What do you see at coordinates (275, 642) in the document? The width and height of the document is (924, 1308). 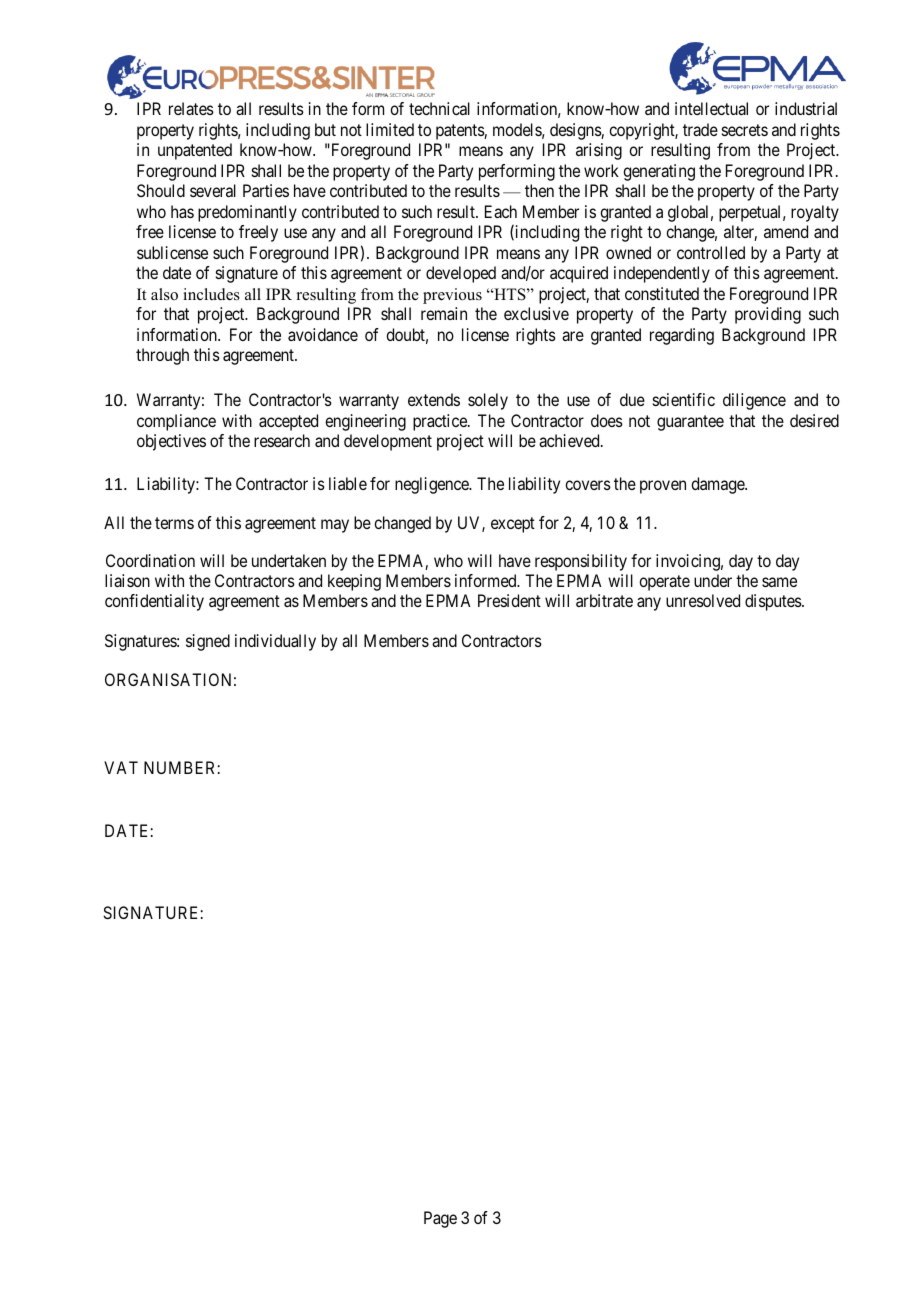 I see `individually` at bounding box center [275, 642].
